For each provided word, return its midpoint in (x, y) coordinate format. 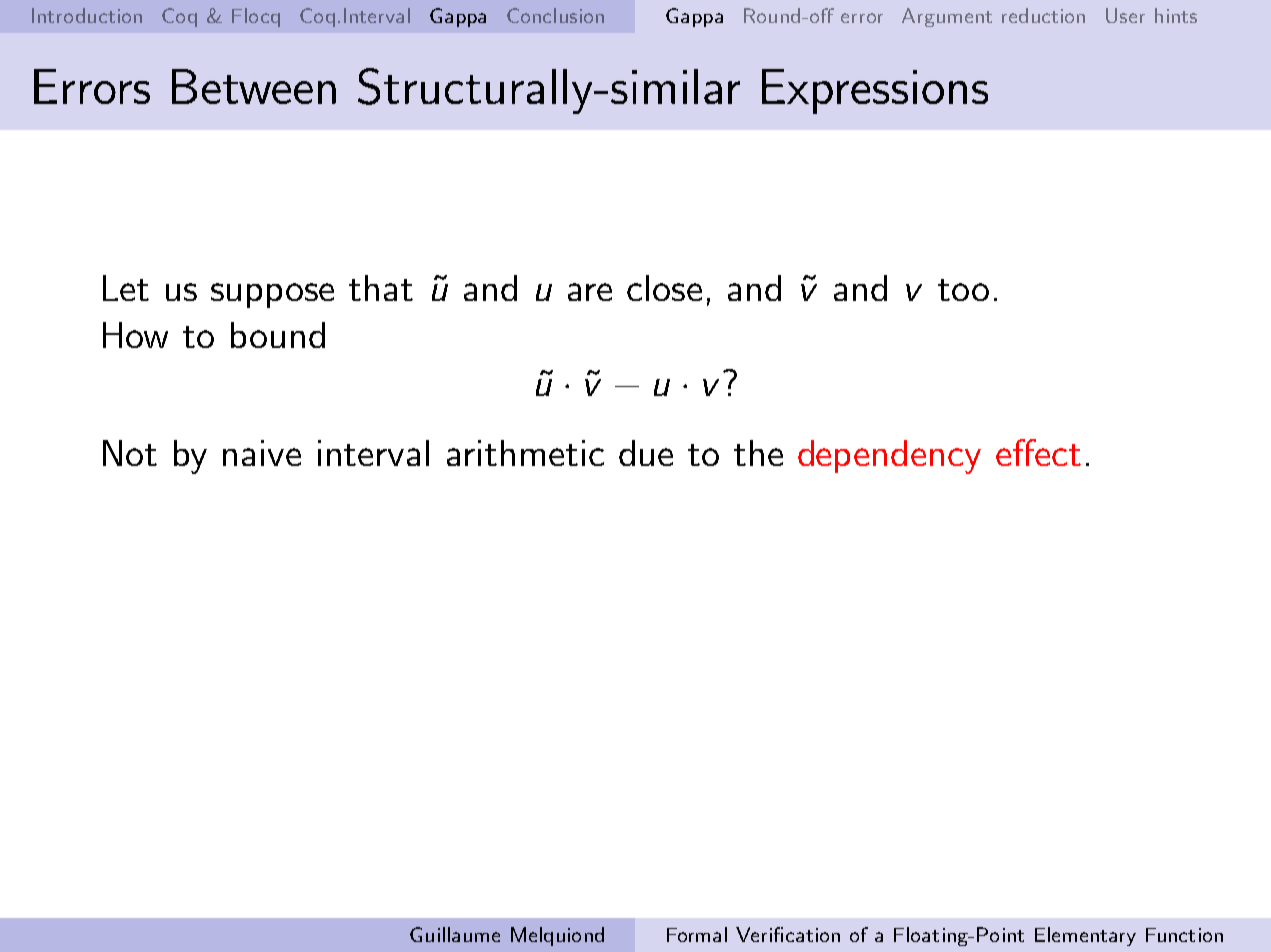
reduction (1043, 15)
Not (130, 453)
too (963, 290)
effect (1038, 452)
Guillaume (455, 934)
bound (278, 335)
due (646, 453)
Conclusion (555, 15)
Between (254, 86)
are (590, 292)
